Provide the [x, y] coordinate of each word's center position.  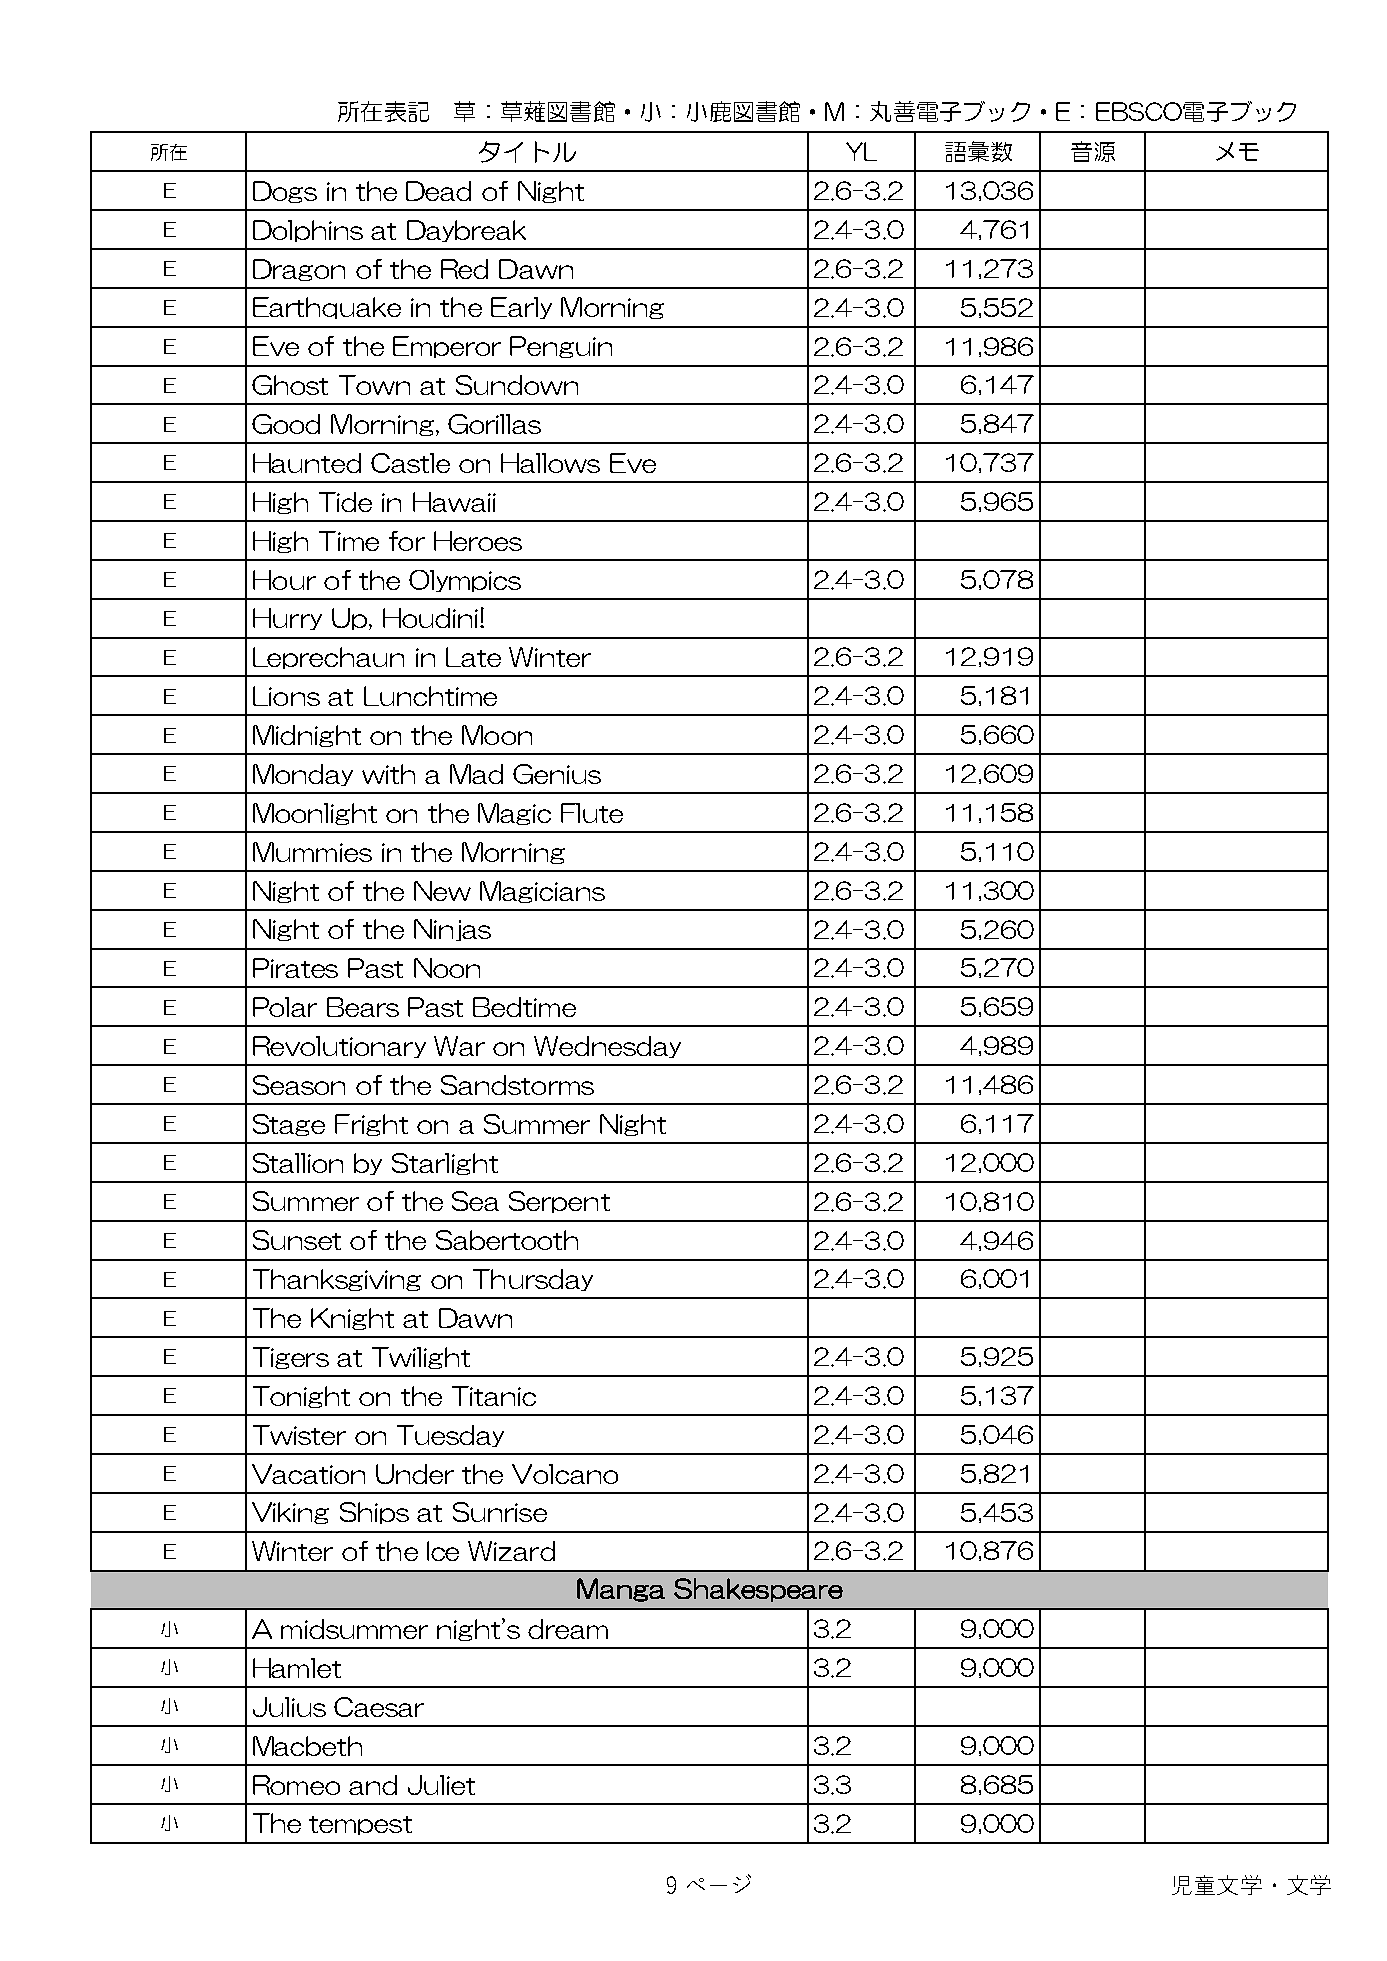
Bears [363, 1007]
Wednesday [607, 1047]
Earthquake [327, 308]
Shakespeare [758, 1590]
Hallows [550, 463]
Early [521, 308]
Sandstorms [517, 1085]
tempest [360, 1825]
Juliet [441, 1785]
